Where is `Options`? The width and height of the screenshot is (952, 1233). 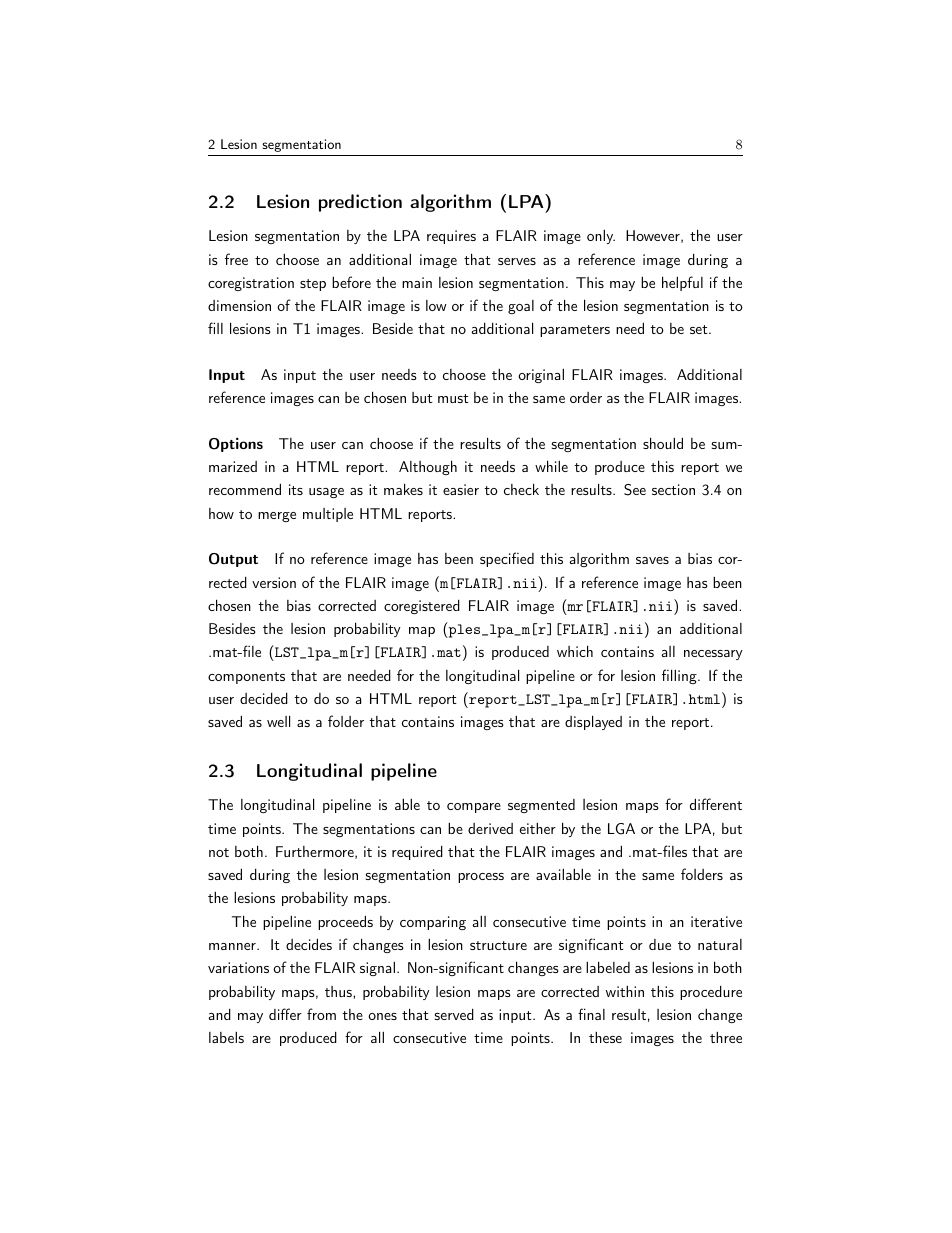 Options is located at coordinates (236, 444).
